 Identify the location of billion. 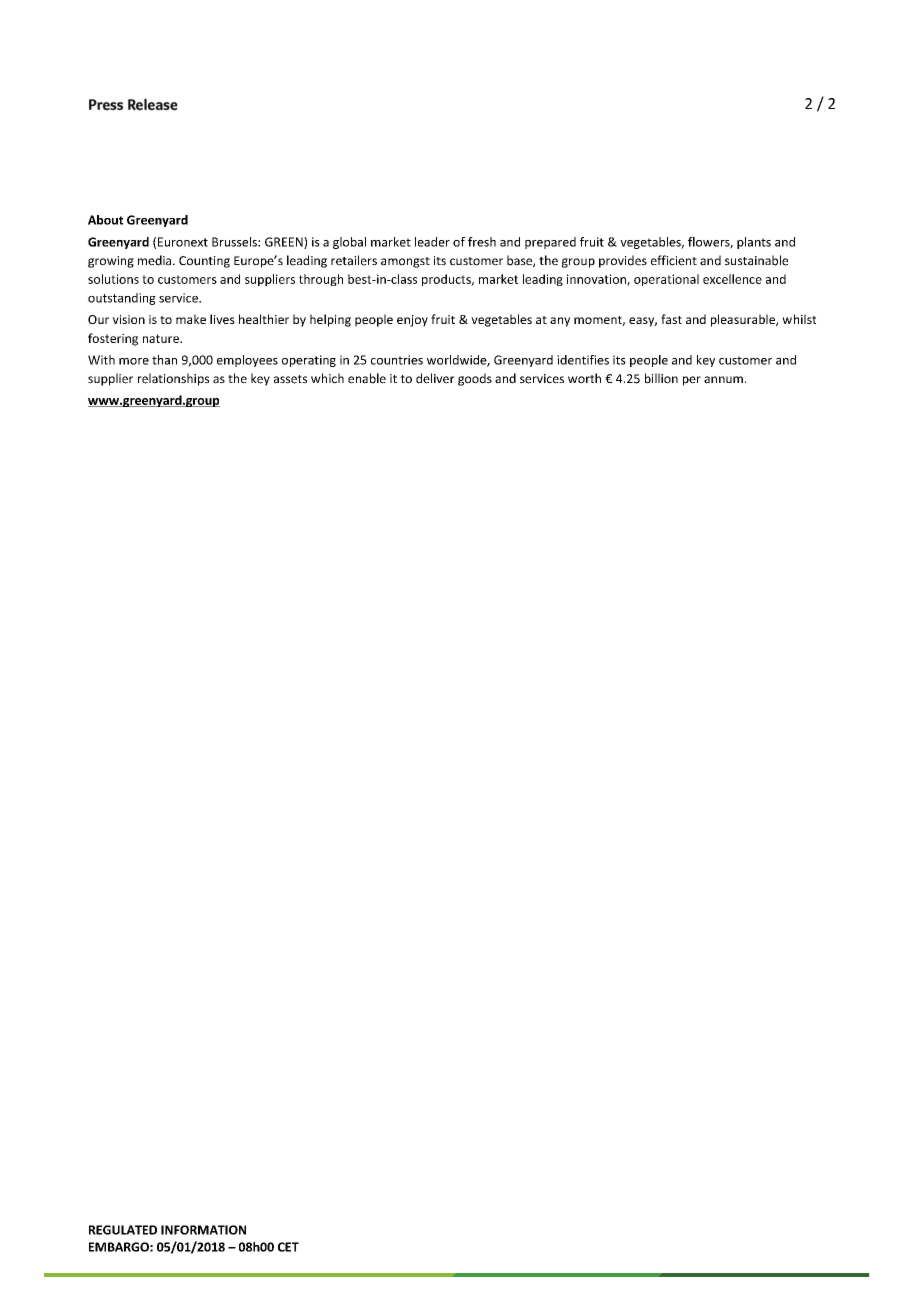
(661, 378).
